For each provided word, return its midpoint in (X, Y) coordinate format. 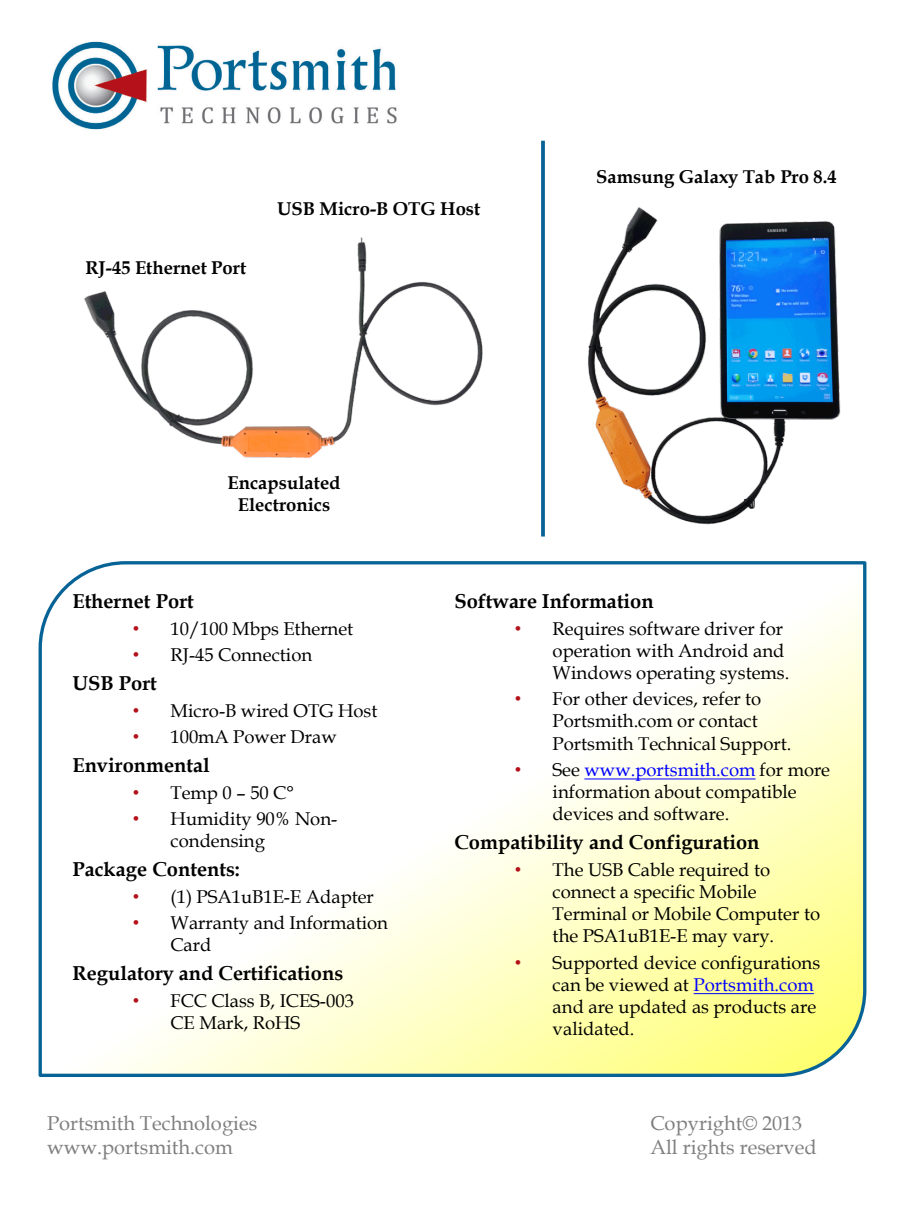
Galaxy (708, 179)
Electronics (284, 504)
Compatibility (519, 844)
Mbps (255, 630)
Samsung (636, 179)
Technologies (198, 1125)
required (714, 871)
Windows (592, 672)
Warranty (209, 925)
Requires (588, 631)
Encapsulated (284, 485)
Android (713, 650)
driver (729, 628)
